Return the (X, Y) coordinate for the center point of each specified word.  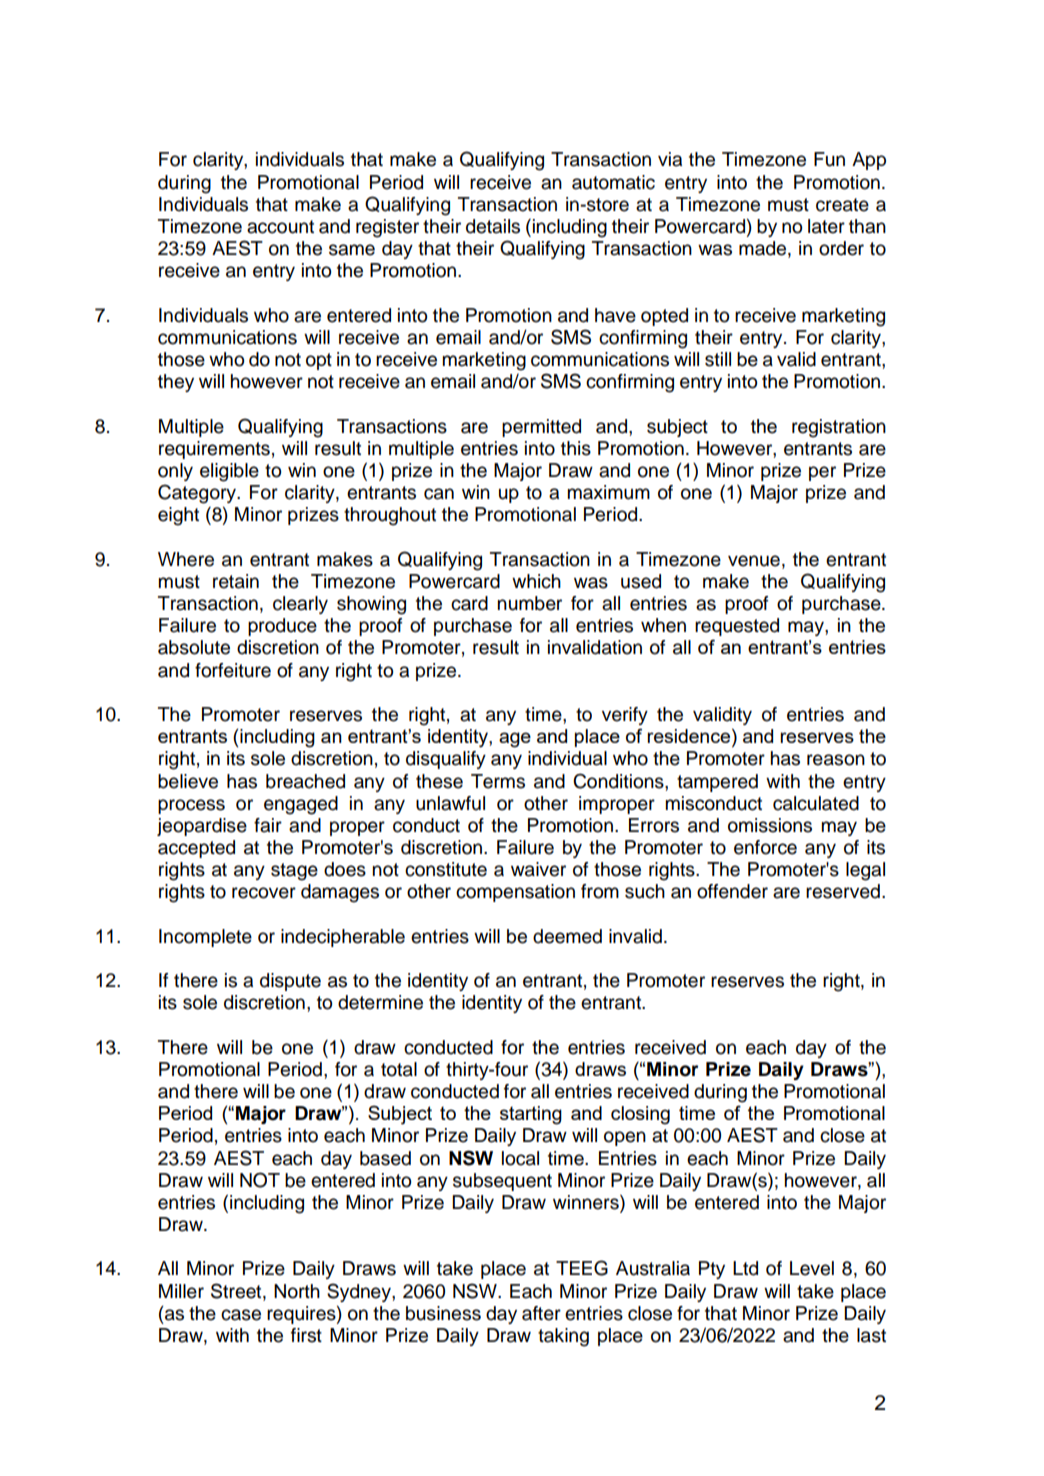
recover (264, 893)
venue (754, 561)
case (241, 1315)
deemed (567, 936)
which (536, 581)
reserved (843, 891)
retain (236, 581)
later (826, 226)
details (493, 226)
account (280, 227)
